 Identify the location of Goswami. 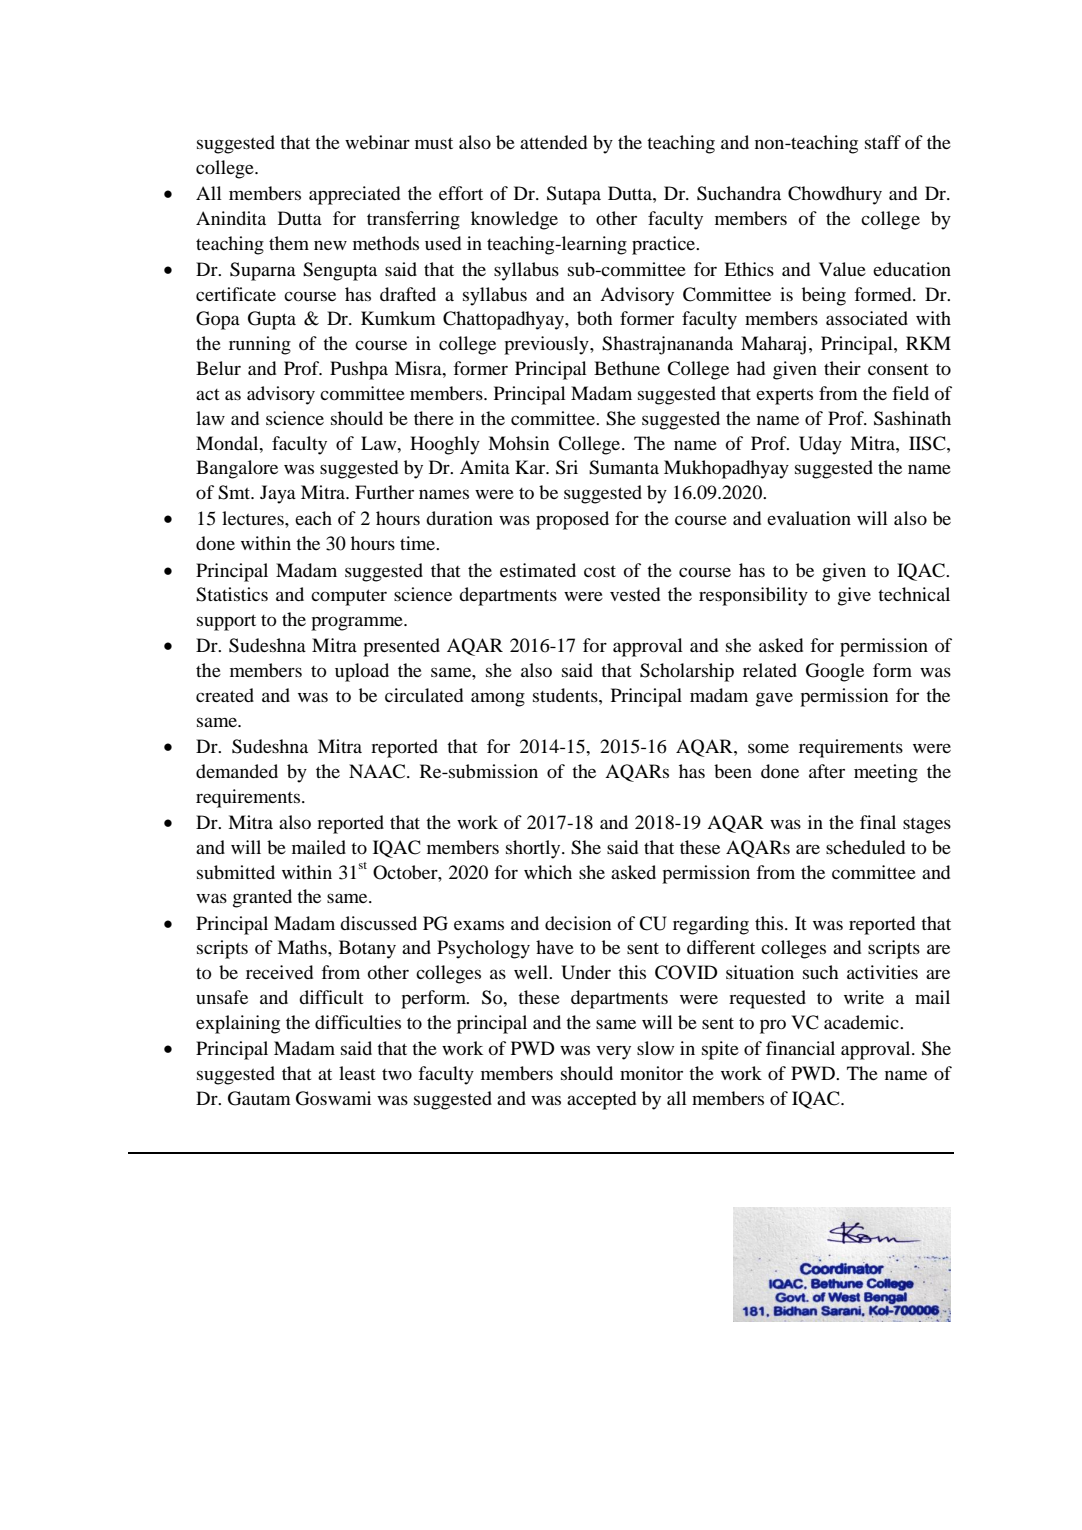
(333, 1098).
